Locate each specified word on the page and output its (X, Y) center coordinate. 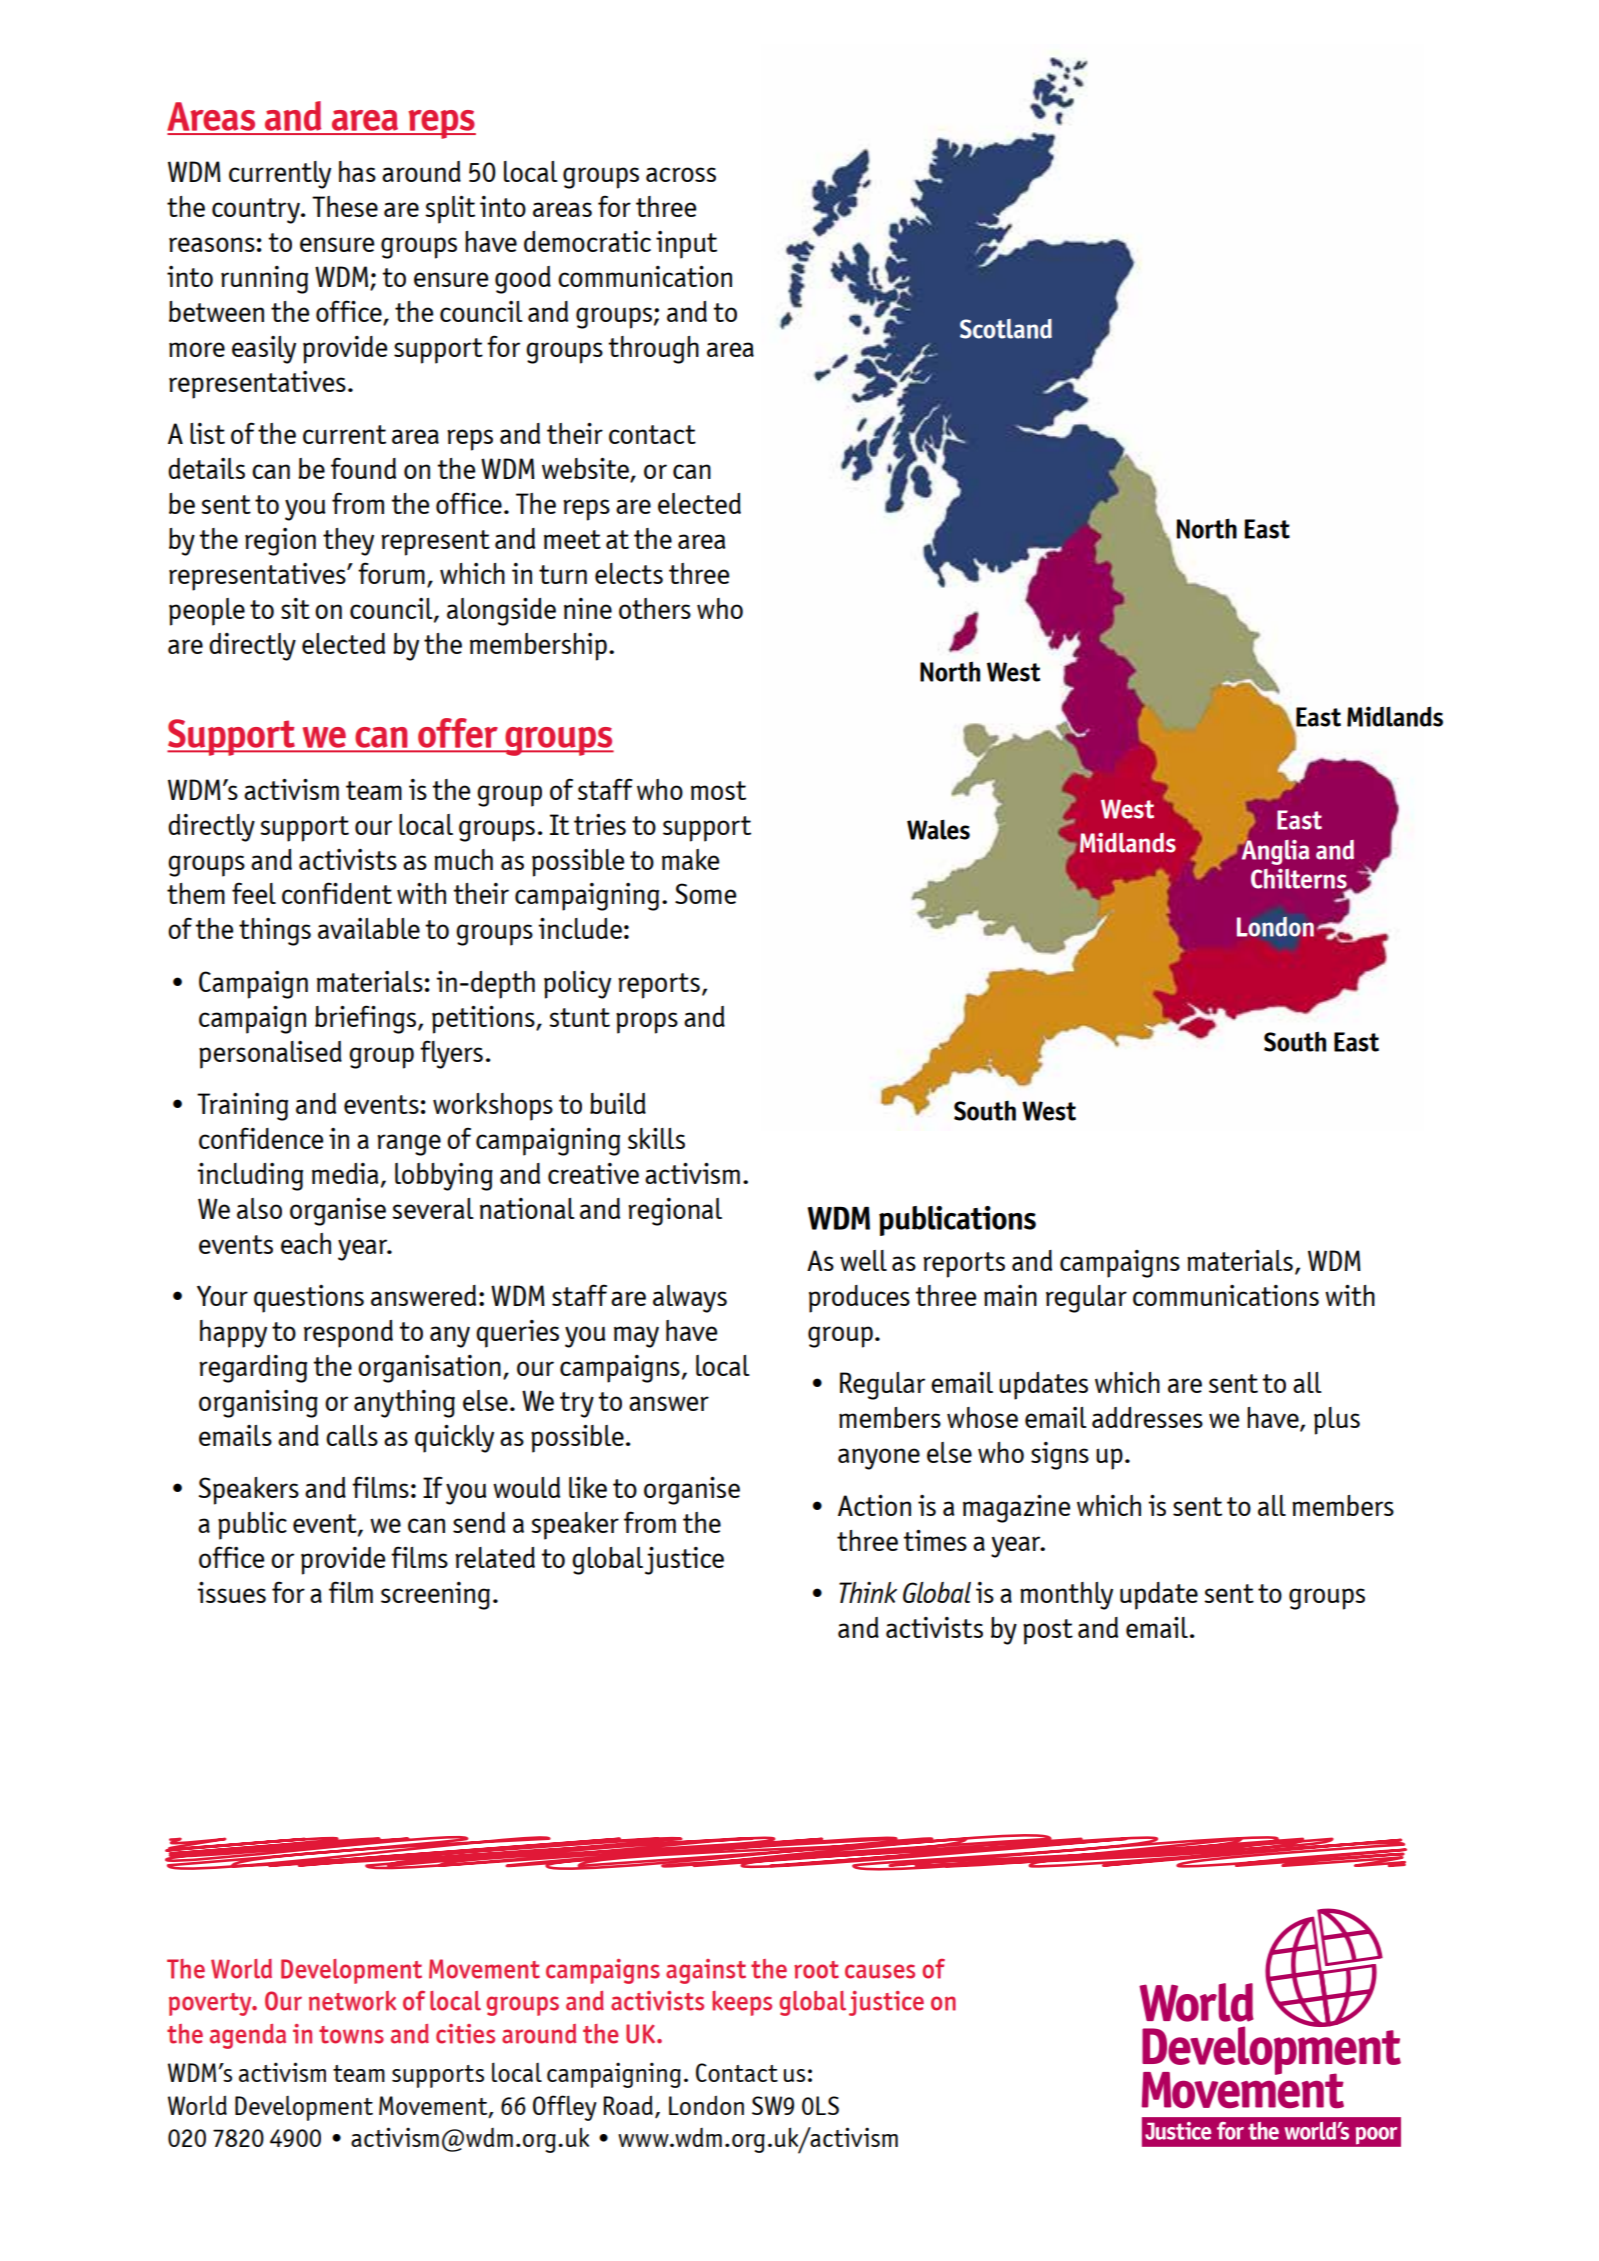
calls (352, 1435)
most (718, 790)
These (345, 206)
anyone (879, 1459)
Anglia (1274, 851)
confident (337, 893)
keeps (742, 2003)
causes (880, 1971)
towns (351, 2035)
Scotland (1006, 329)
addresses (1147, 1417)
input (686, 245)
